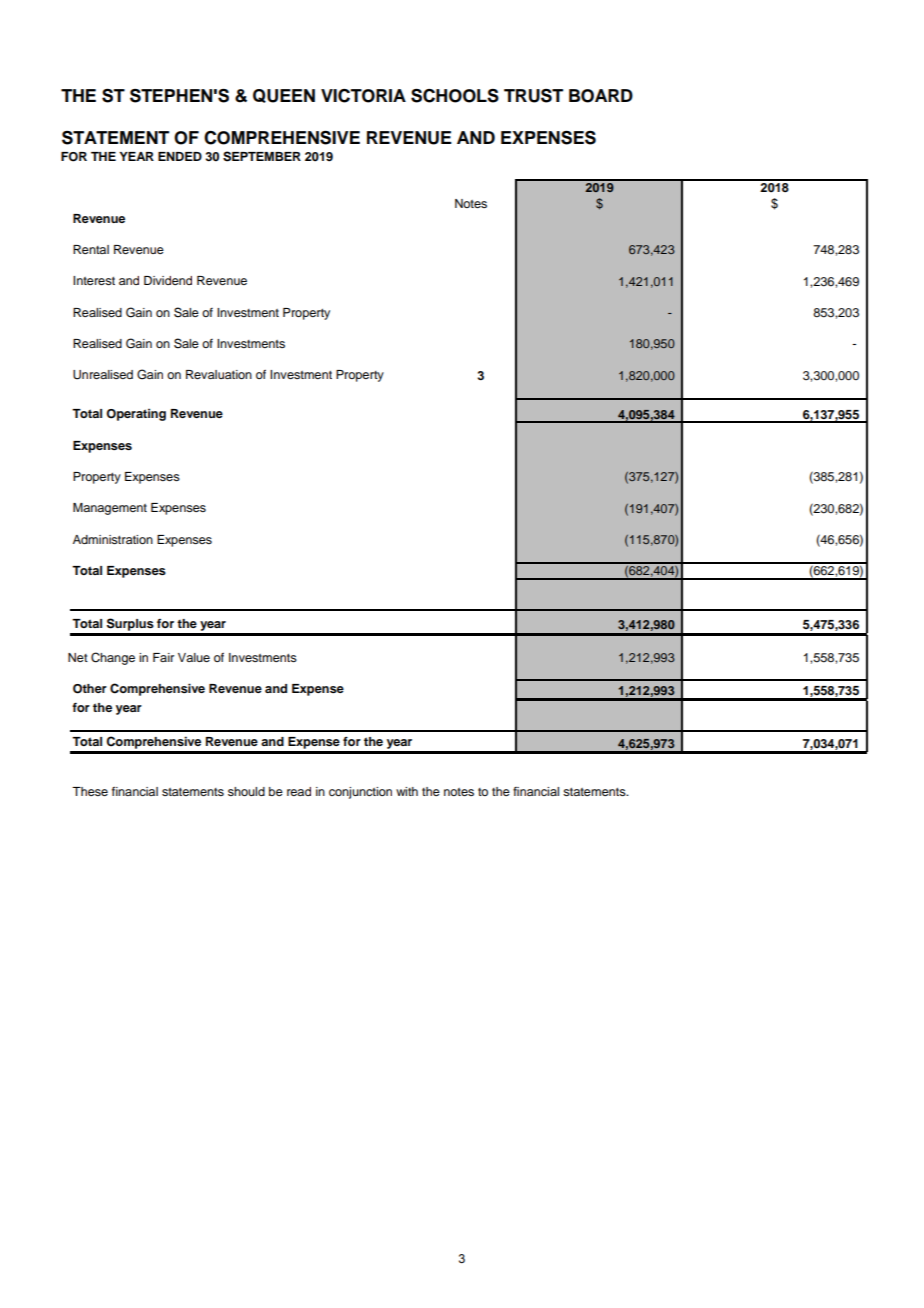  Describe the element at coordinates (90, 791) in the screenshot. I see `These` at that location.
